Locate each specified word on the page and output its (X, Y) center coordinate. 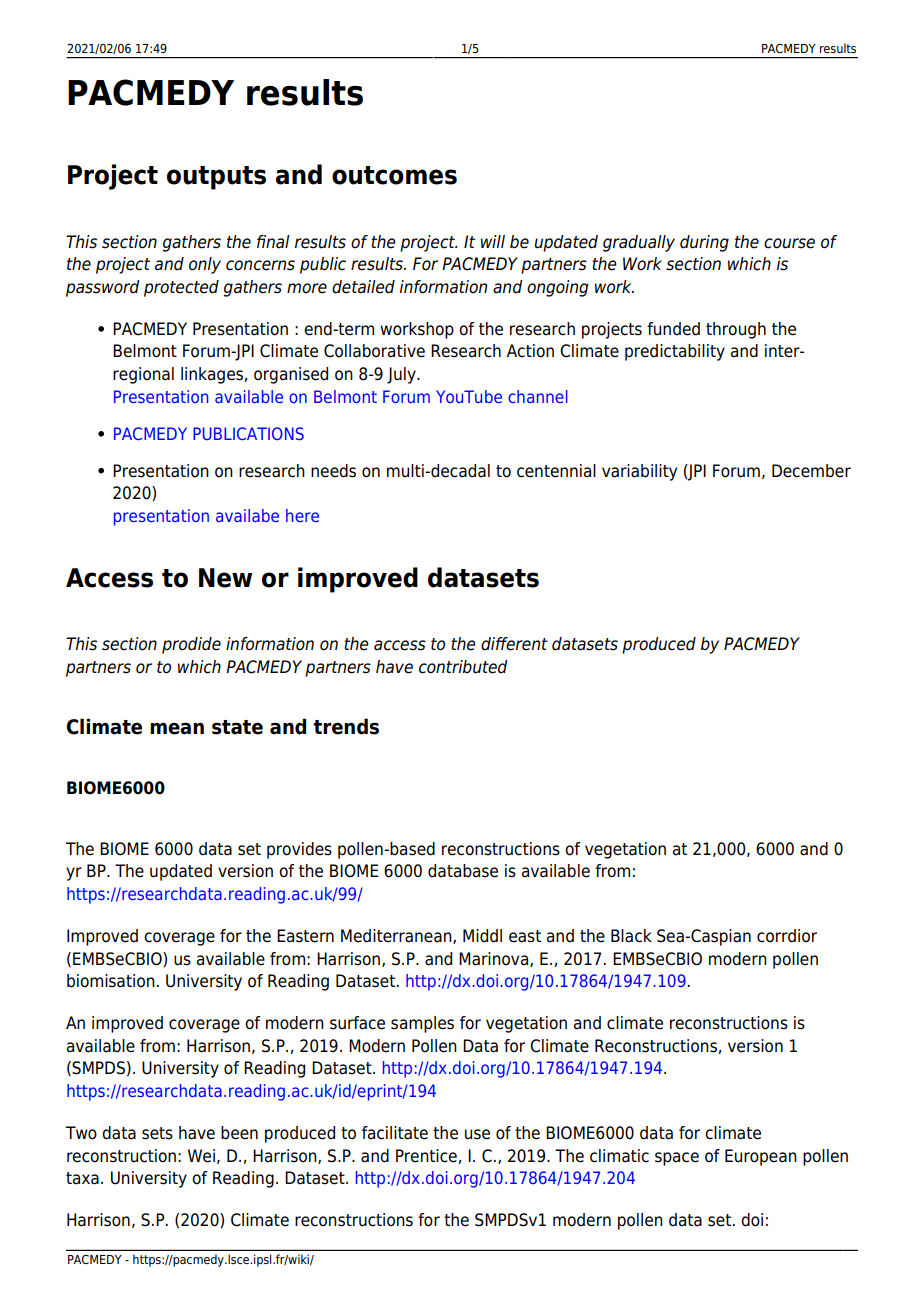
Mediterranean (397, 936)
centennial (556, 471)
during (704, 243)
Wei (201, 1156)
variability (639, 472)
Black (631, 936)
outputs (216, 178)
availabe (247, 515)
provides (299, 850)
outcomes (394, 175)
